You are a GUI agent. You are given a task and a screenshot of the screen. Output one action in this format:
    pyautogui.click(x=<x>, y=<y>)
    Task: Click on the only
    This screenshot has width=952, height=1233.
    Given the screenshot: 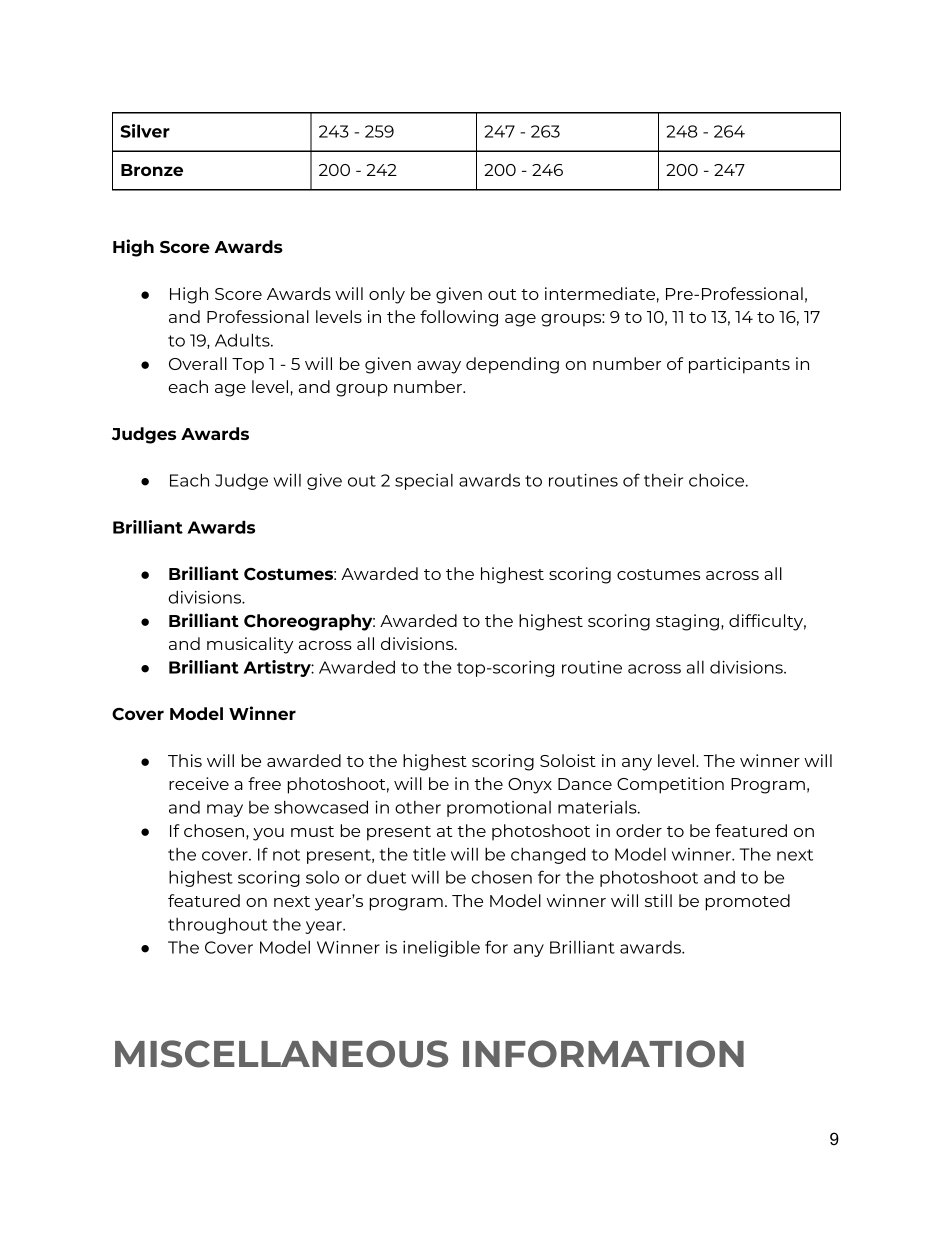 What is the action you would take?
    pyautogui.click(x=387, y=295)
